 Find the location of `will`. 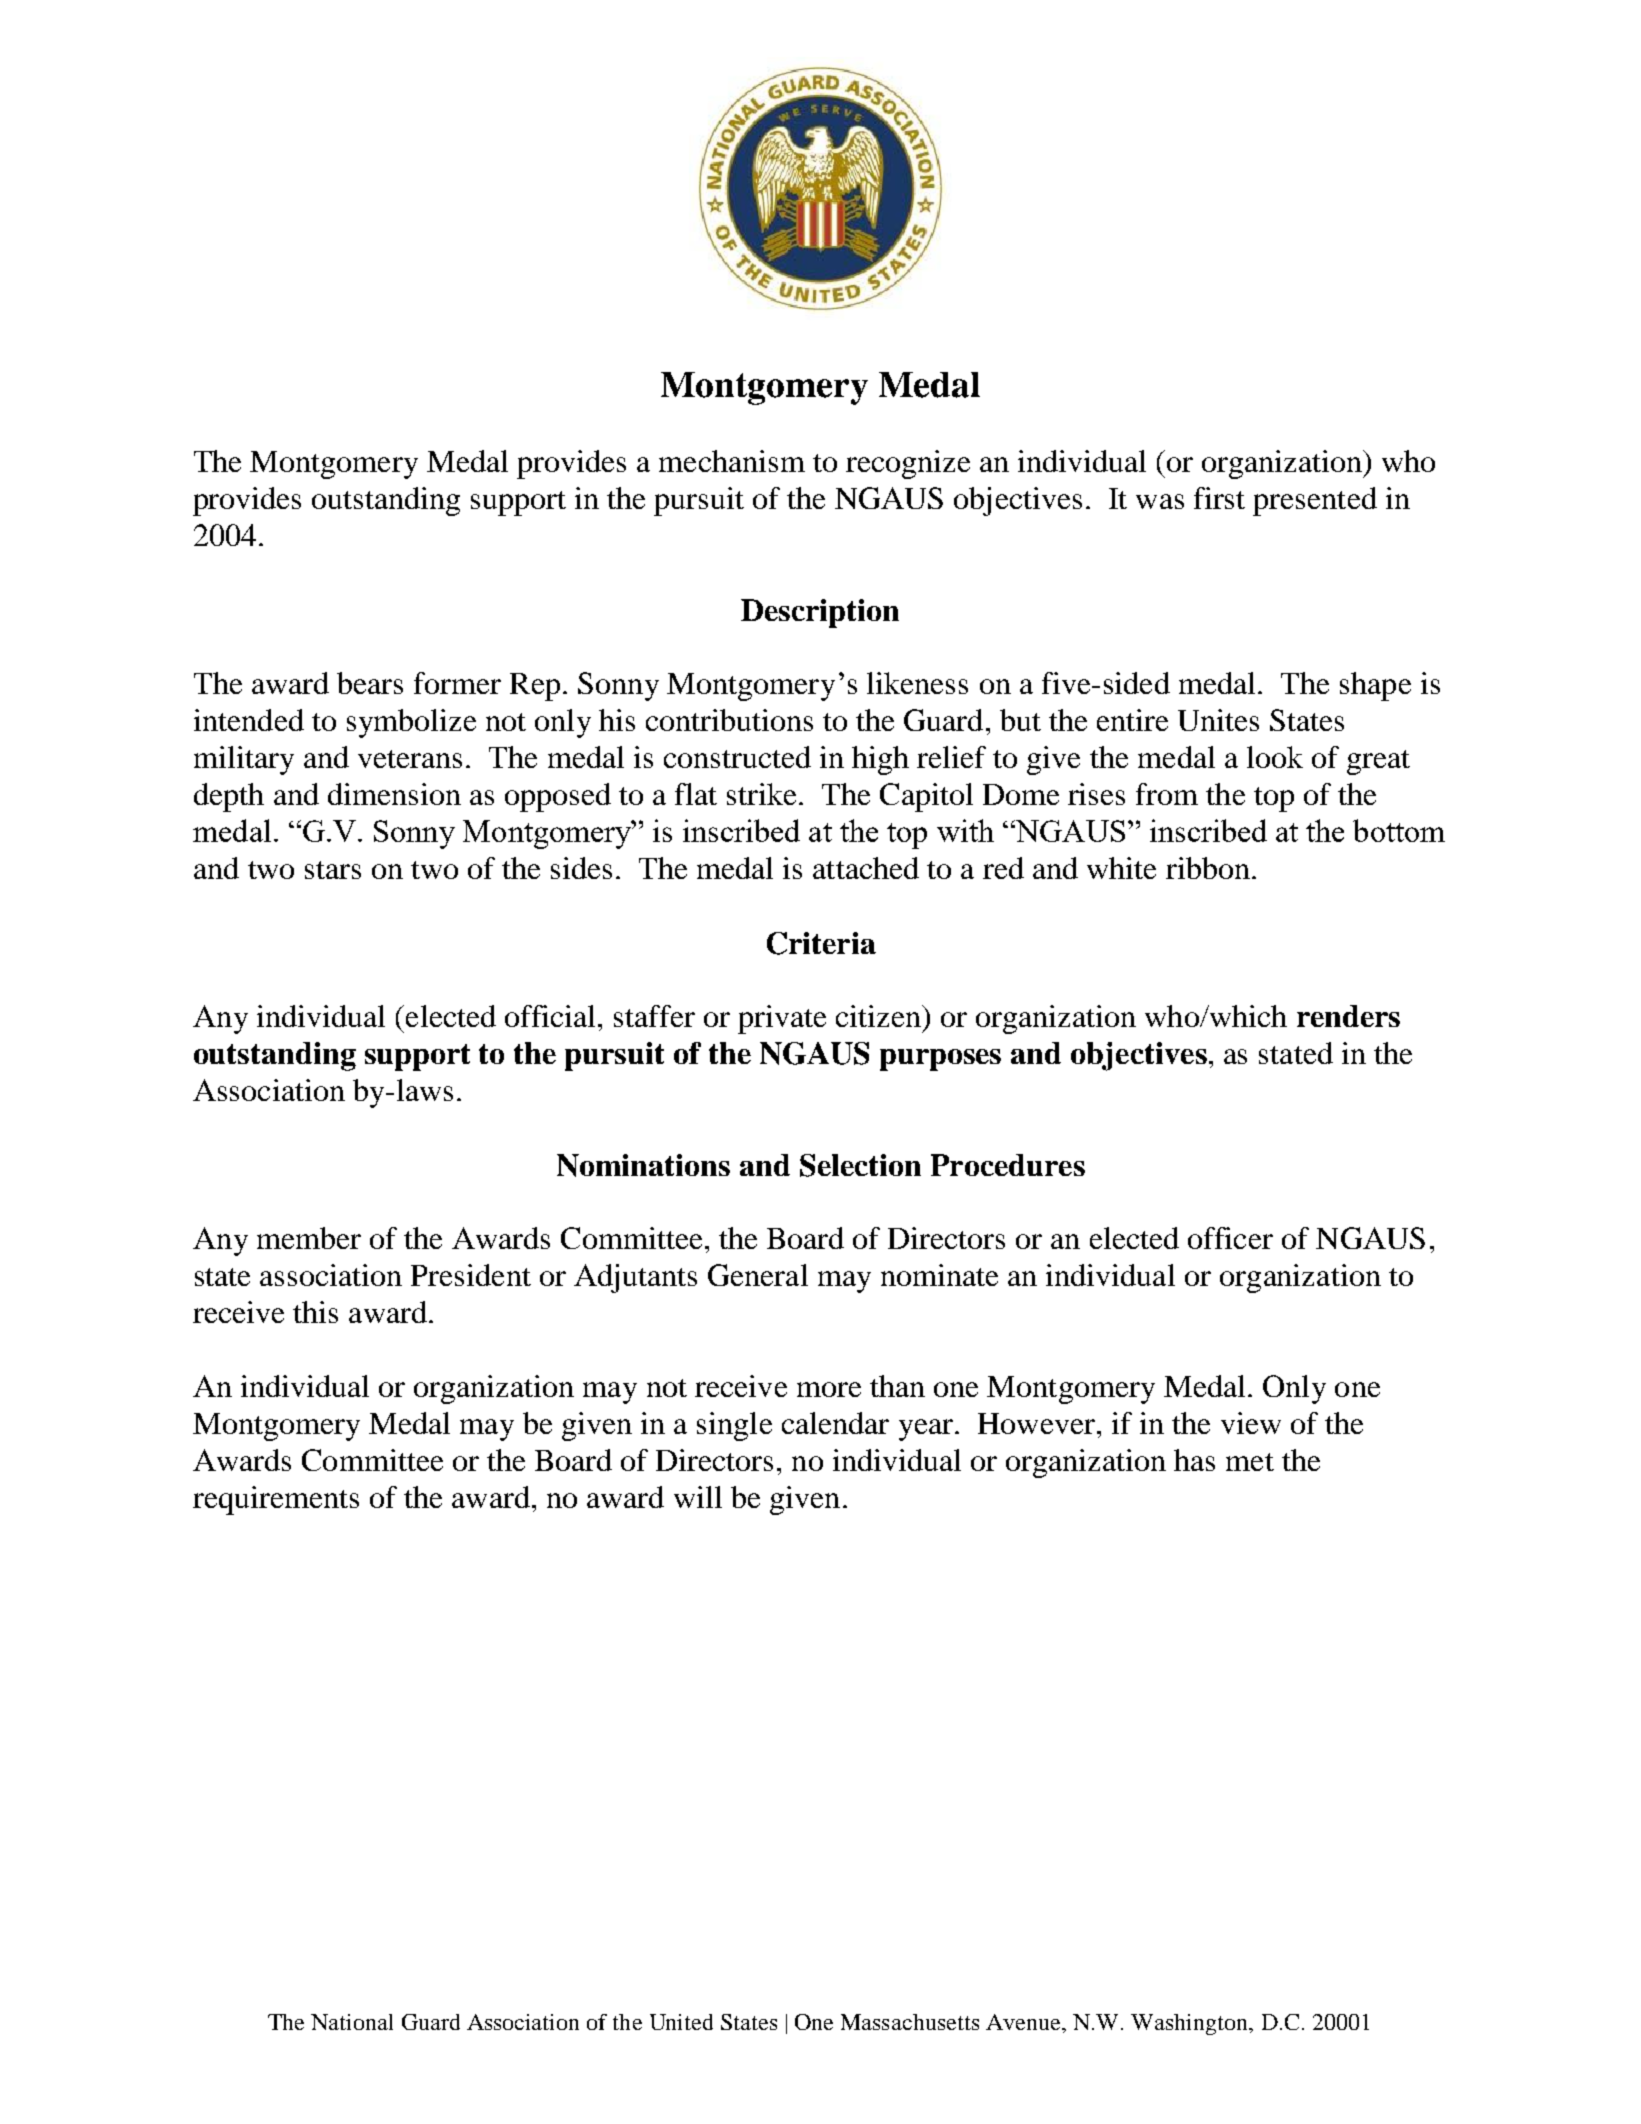

will is located at coordinates (698, 1497).
